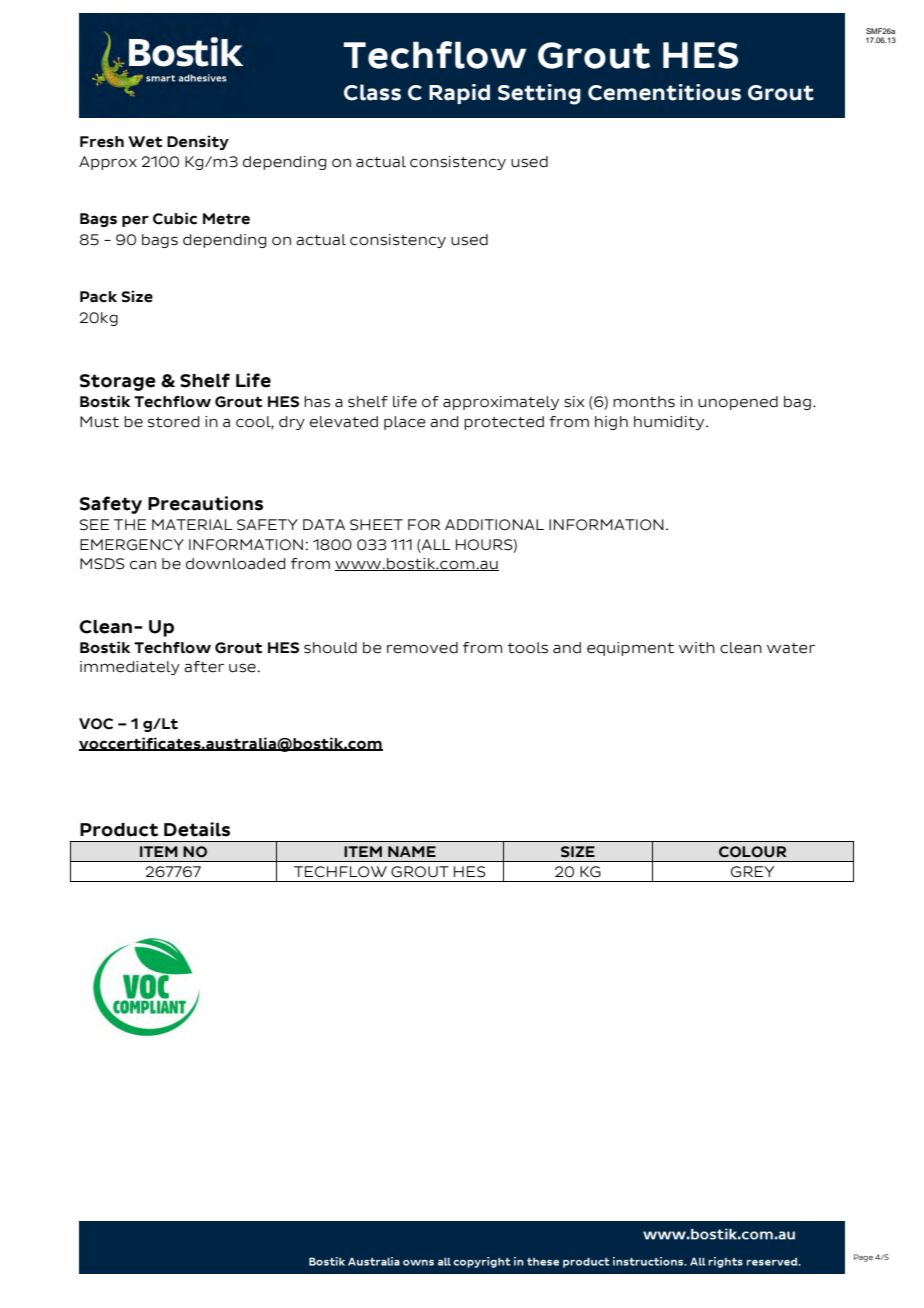 This screenshot has height=1308, width=924. What do you see at coordinates (459, 94) in the screenshot?
I see `Rapid` at bounding box center [459, 94].
